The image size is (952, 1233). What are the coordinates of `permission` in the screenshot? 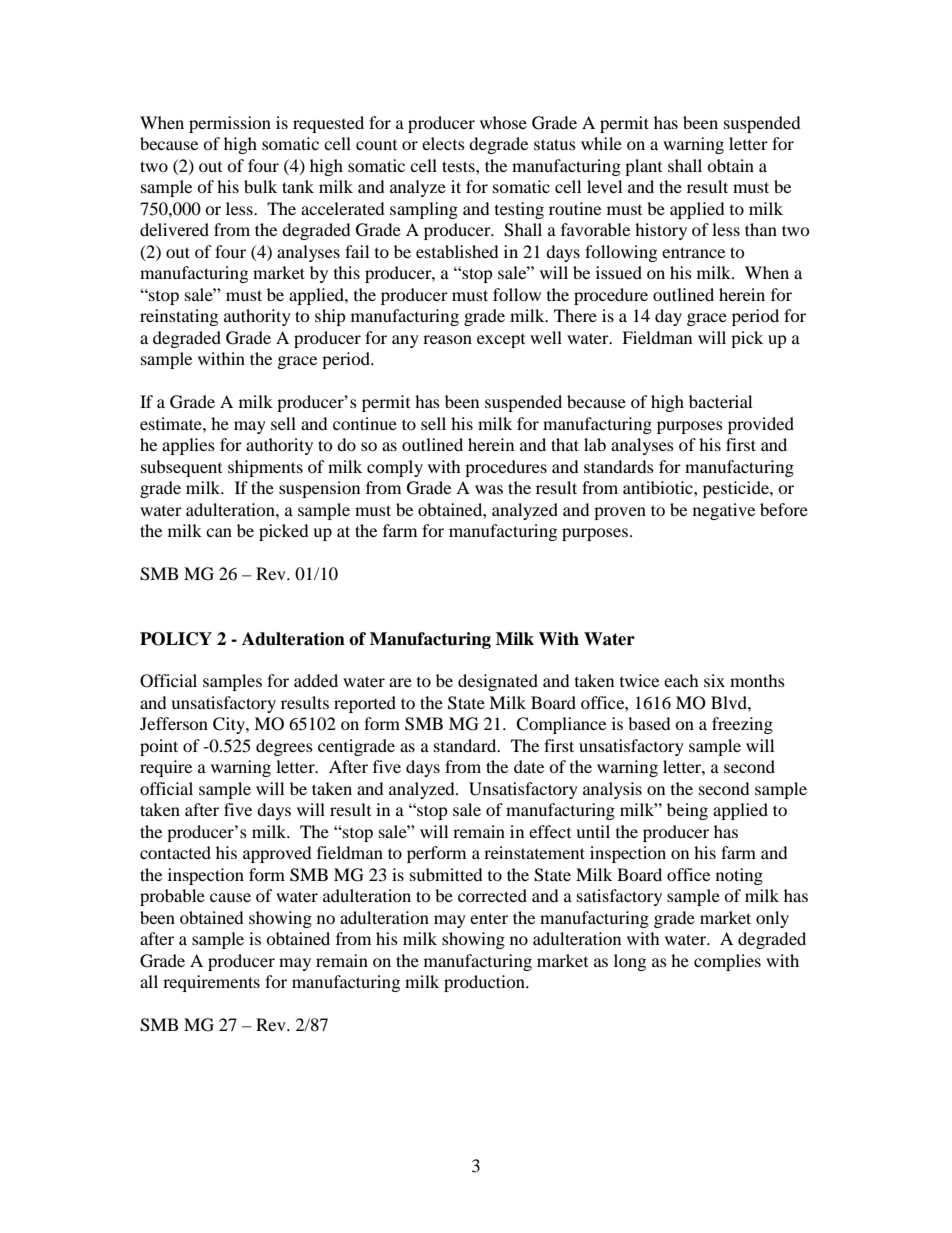 It's located at (230, 124).
